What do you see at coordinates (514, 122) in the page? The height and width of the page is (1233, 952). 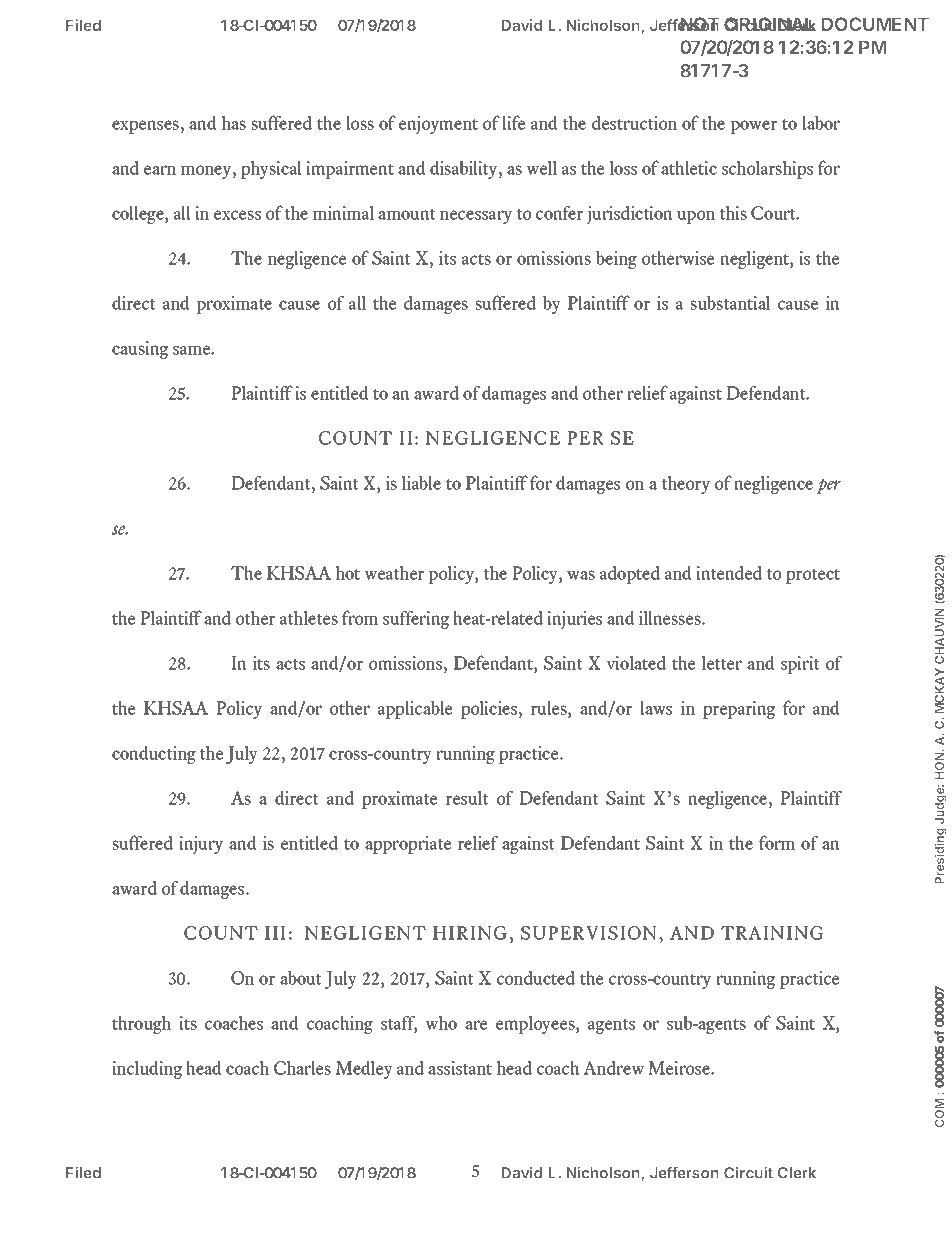 I see `life` at bounding box center [514, 122].
